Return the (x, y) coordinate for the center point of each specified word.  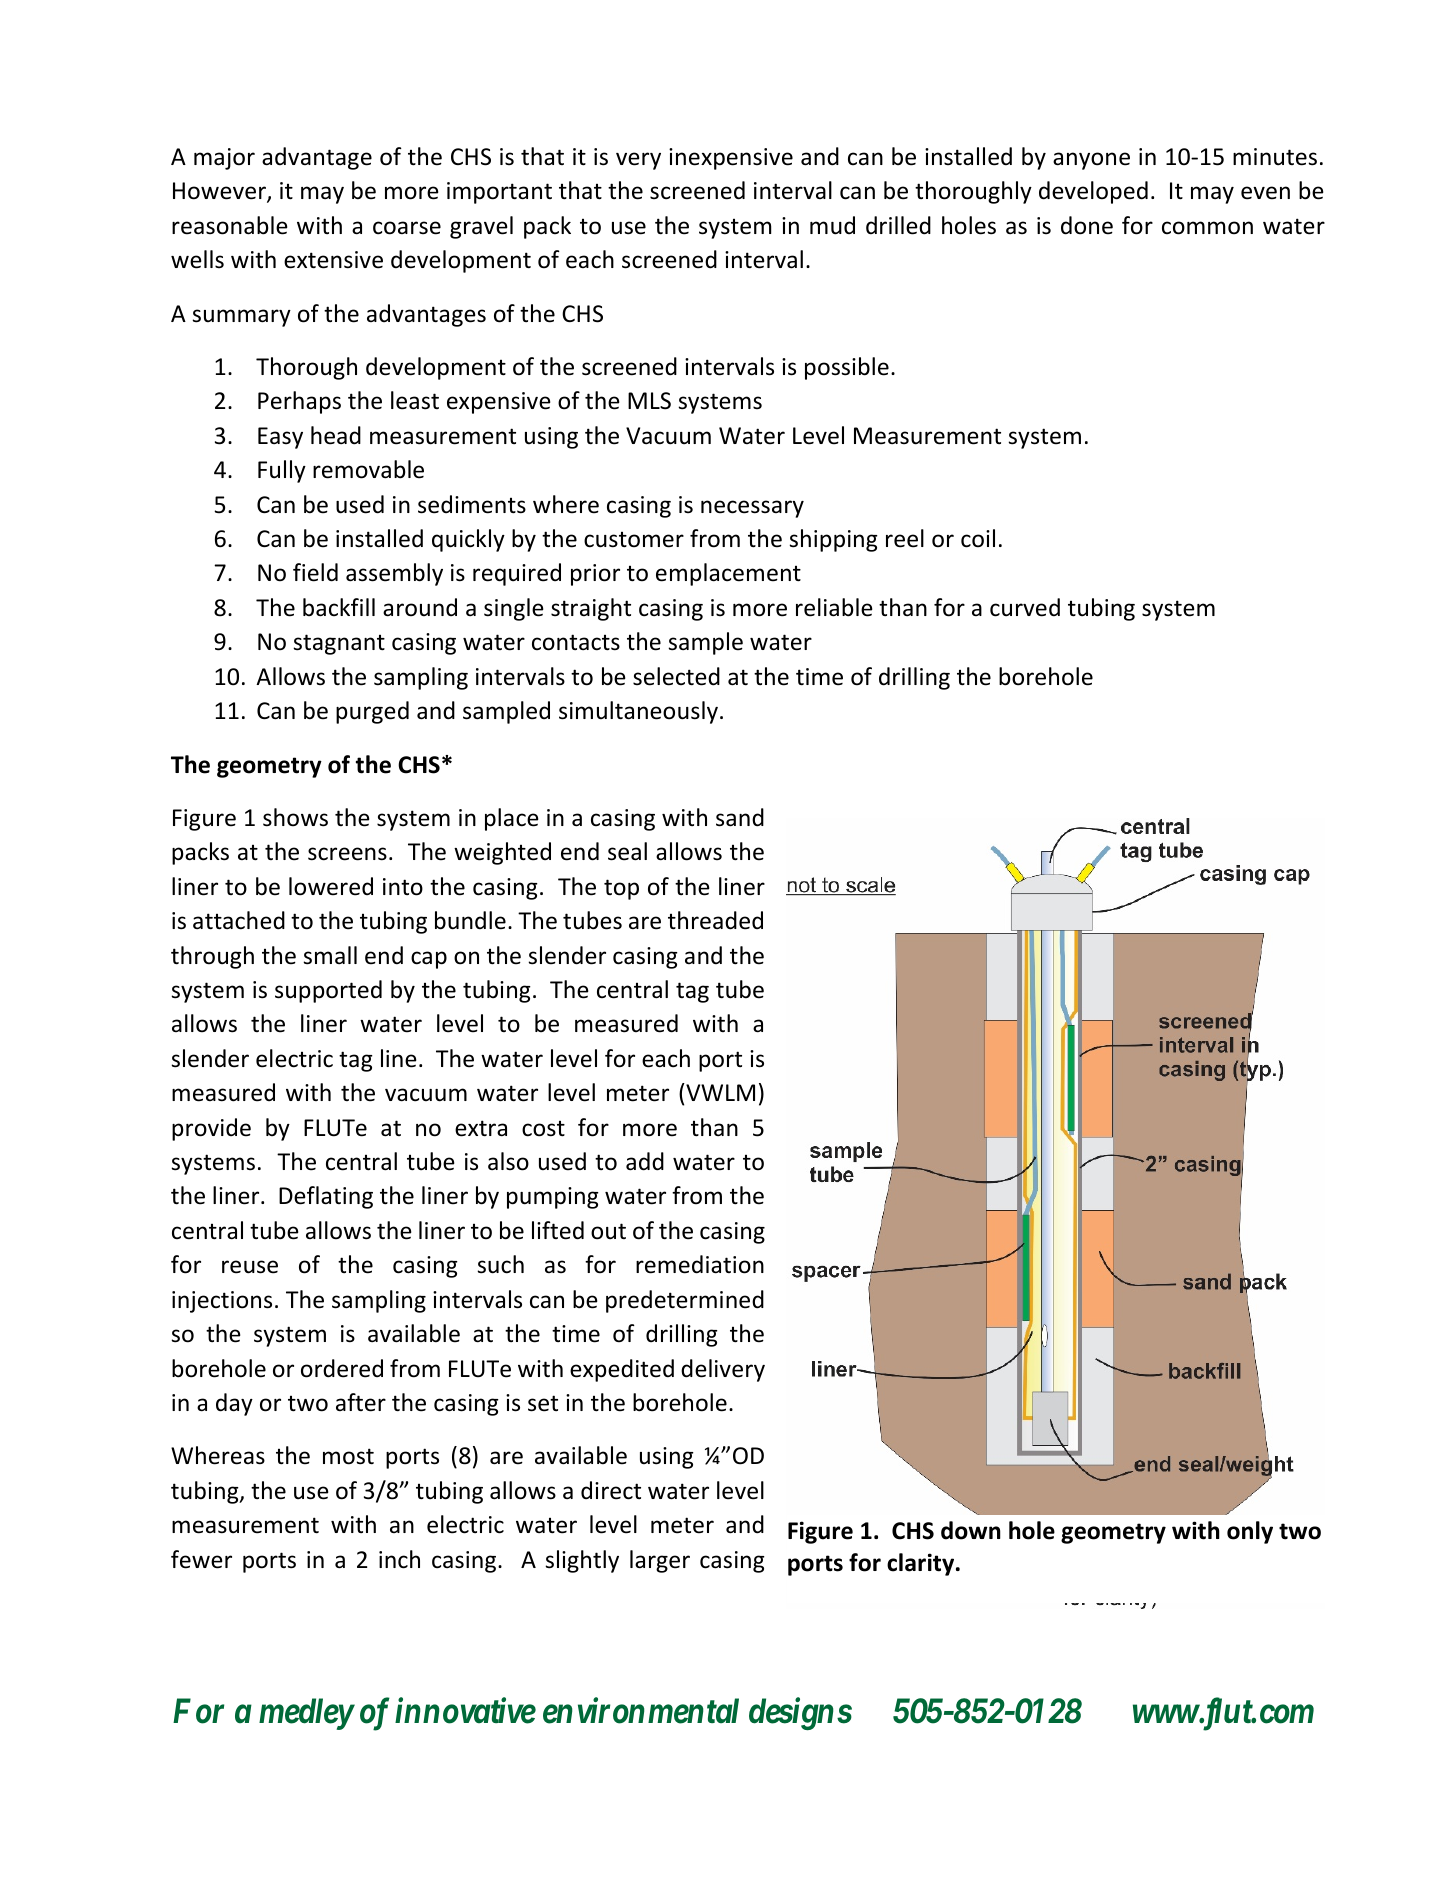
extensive (333, 260)
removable (368, 469)
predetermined (685, 1301)
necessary (752, 509)
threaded (715, 920)
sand (740, 817)
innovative (465, 1711)
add (645, 1161)
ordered (342, 1368)
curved (1025, 607)
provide (211, 1129)
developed (1093, 192)
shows (295, 817)
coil (978, 538)
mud (832, 225)
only (1250, 1532)
